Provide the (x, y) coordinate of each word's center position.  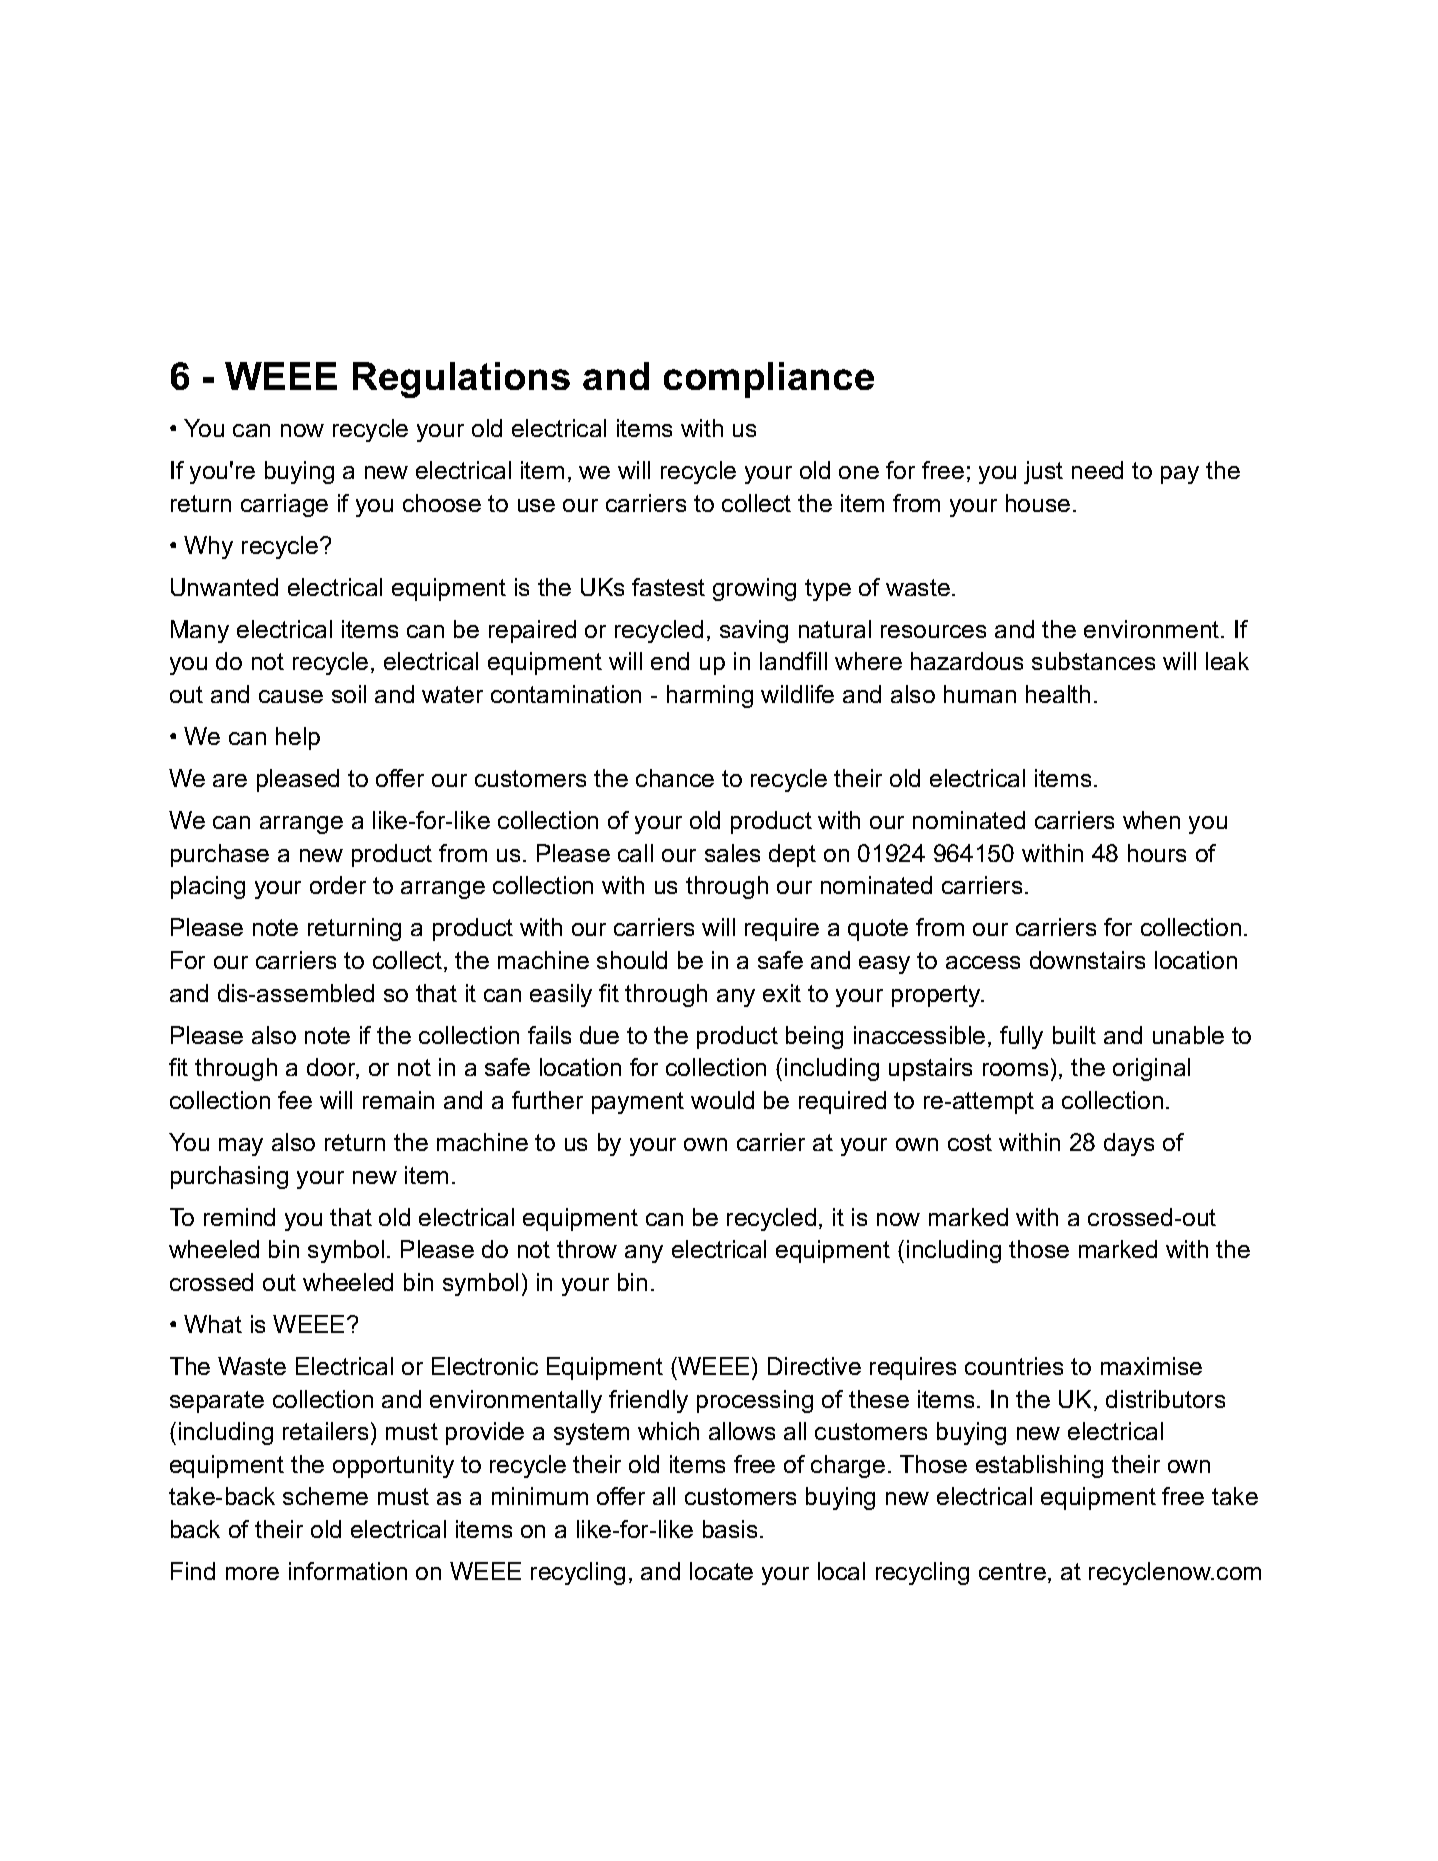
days (1129, 1144)
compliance (769, 380)
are (230, 780)
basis (730, 1529)
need (1097, 470)
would (722, 1100)
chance (675, 778)
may (241, 1147)
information (348, 1571)
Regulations (461, 380)
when (1151, 820)
